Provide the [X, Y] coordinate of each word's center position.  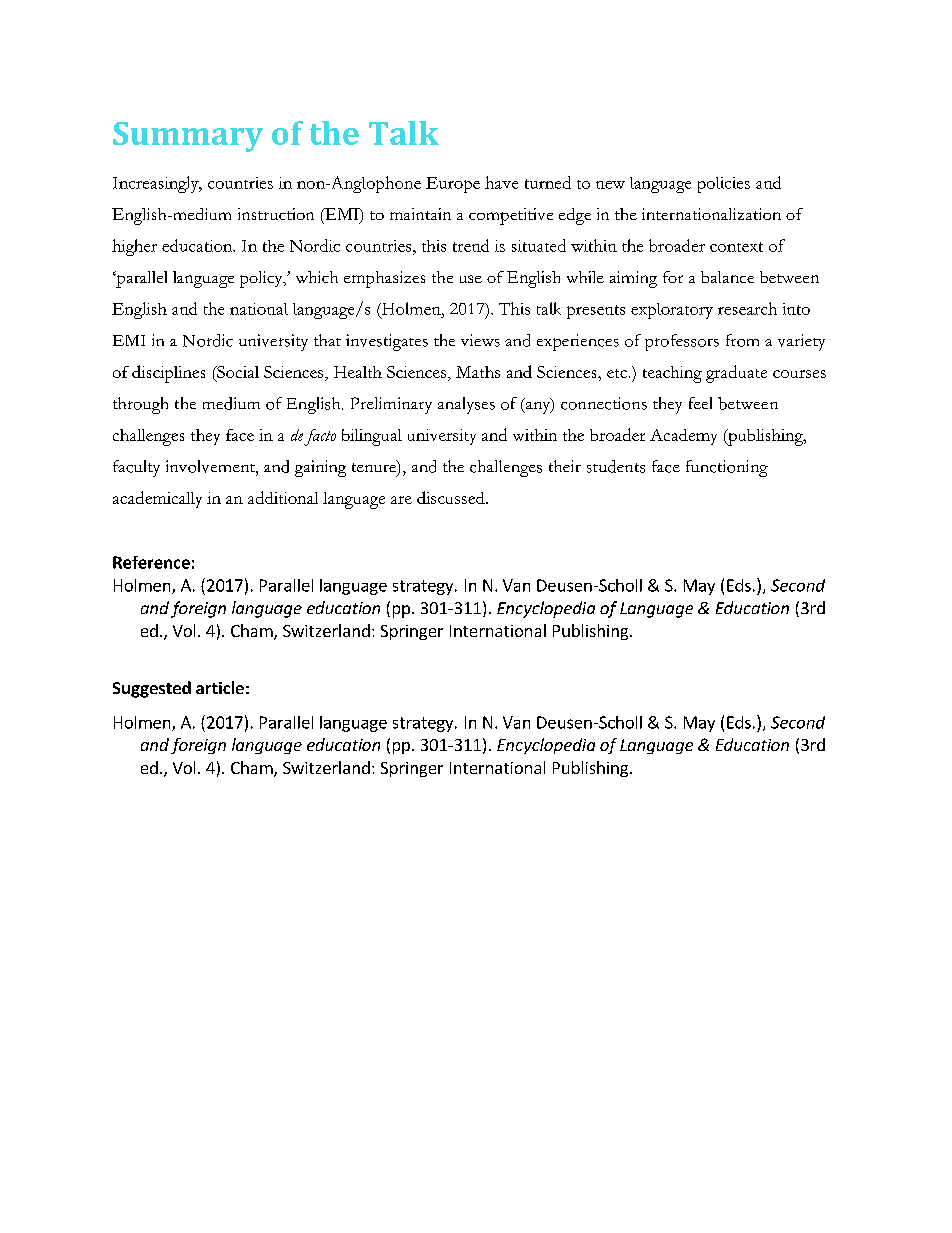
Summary [188, 137]
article [220, 687]
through [140, 405]
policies [724, 185]
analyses [466, 405]
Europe [453, 185]
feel [700, 403]
